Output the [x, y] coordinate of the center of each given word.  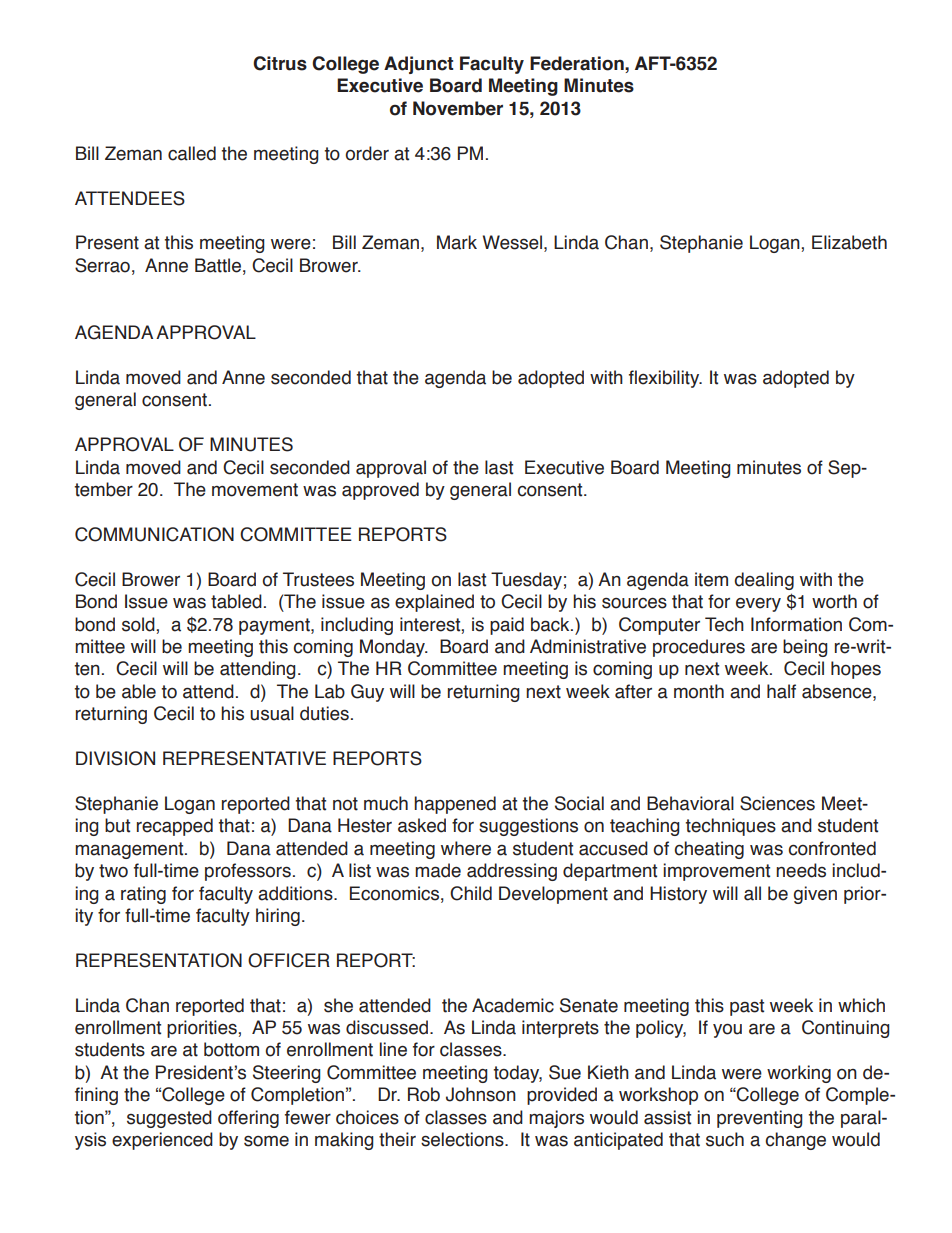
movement [255, 490]
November [458, 108]
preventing [759, 1119]
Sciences [777, 803]
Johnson [481, 1094]
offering [248, 1119]
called [192, 153]
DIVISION [115, 758]
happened [455, 805]
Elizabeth [849, 242]
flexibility [665, 379]
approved [380, 491]
